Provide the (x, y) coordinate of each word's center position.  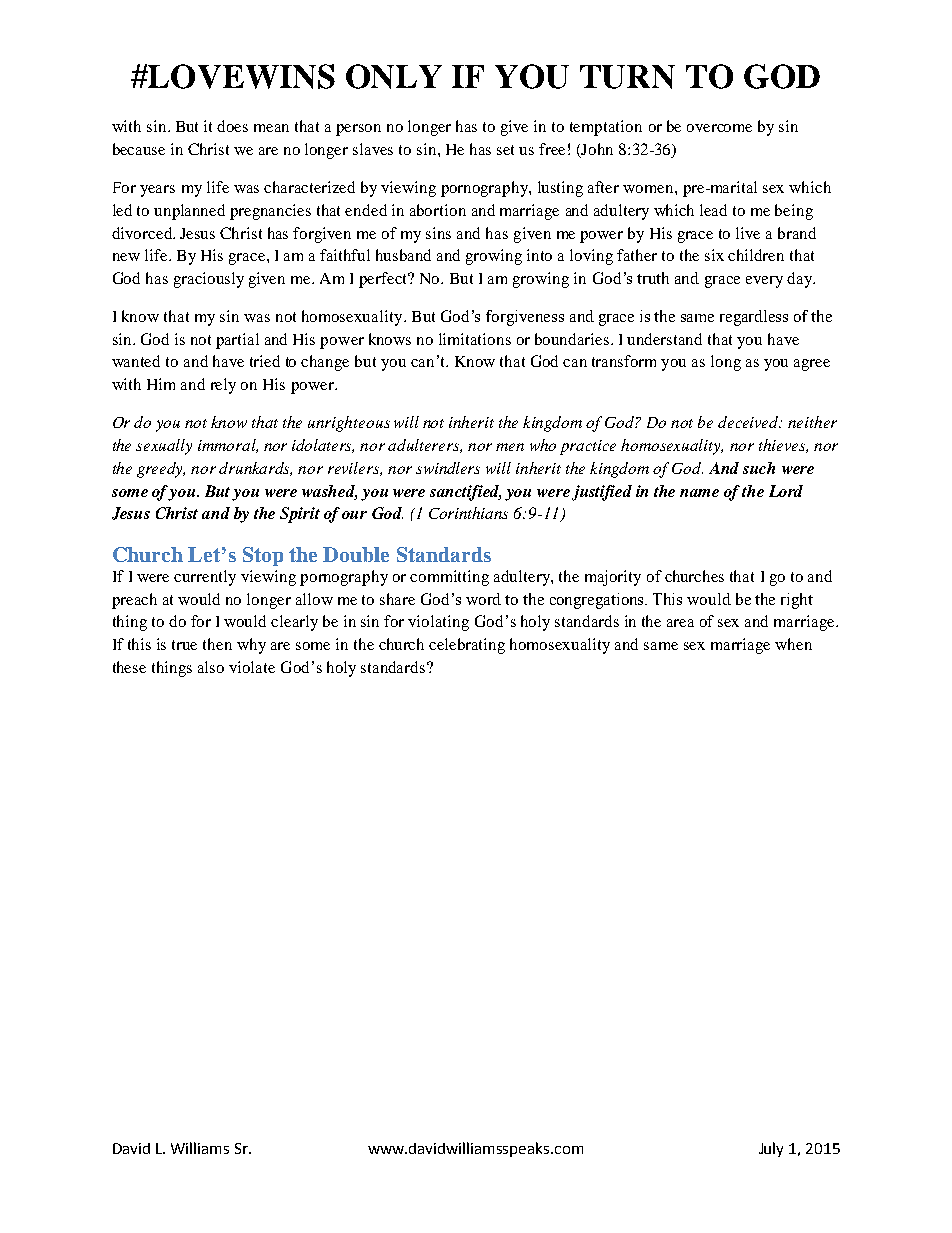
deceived (750, 422)
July (771, 1149)
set (505, 150)
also (211, 667)
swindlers (448, 468)
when (793, 644)
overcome (719, 128)
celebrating (467, 646)
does (232, 126)
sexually (164, 447)
